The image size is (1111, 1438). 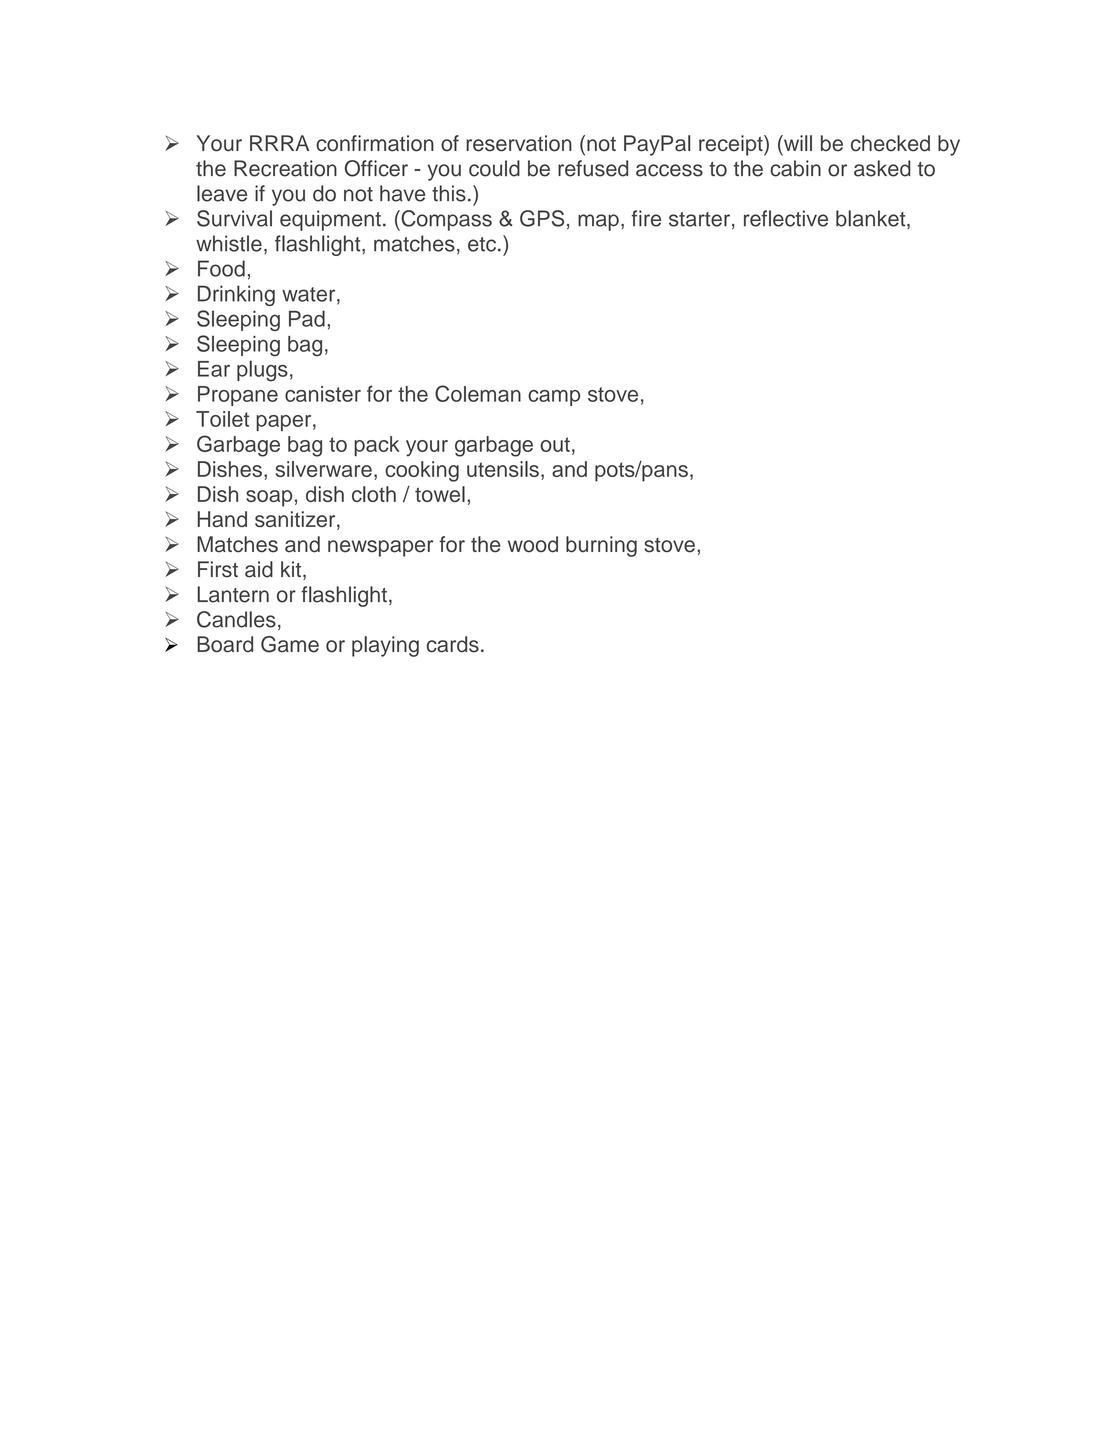 I want to click on out, so click(x=555, y=444).
